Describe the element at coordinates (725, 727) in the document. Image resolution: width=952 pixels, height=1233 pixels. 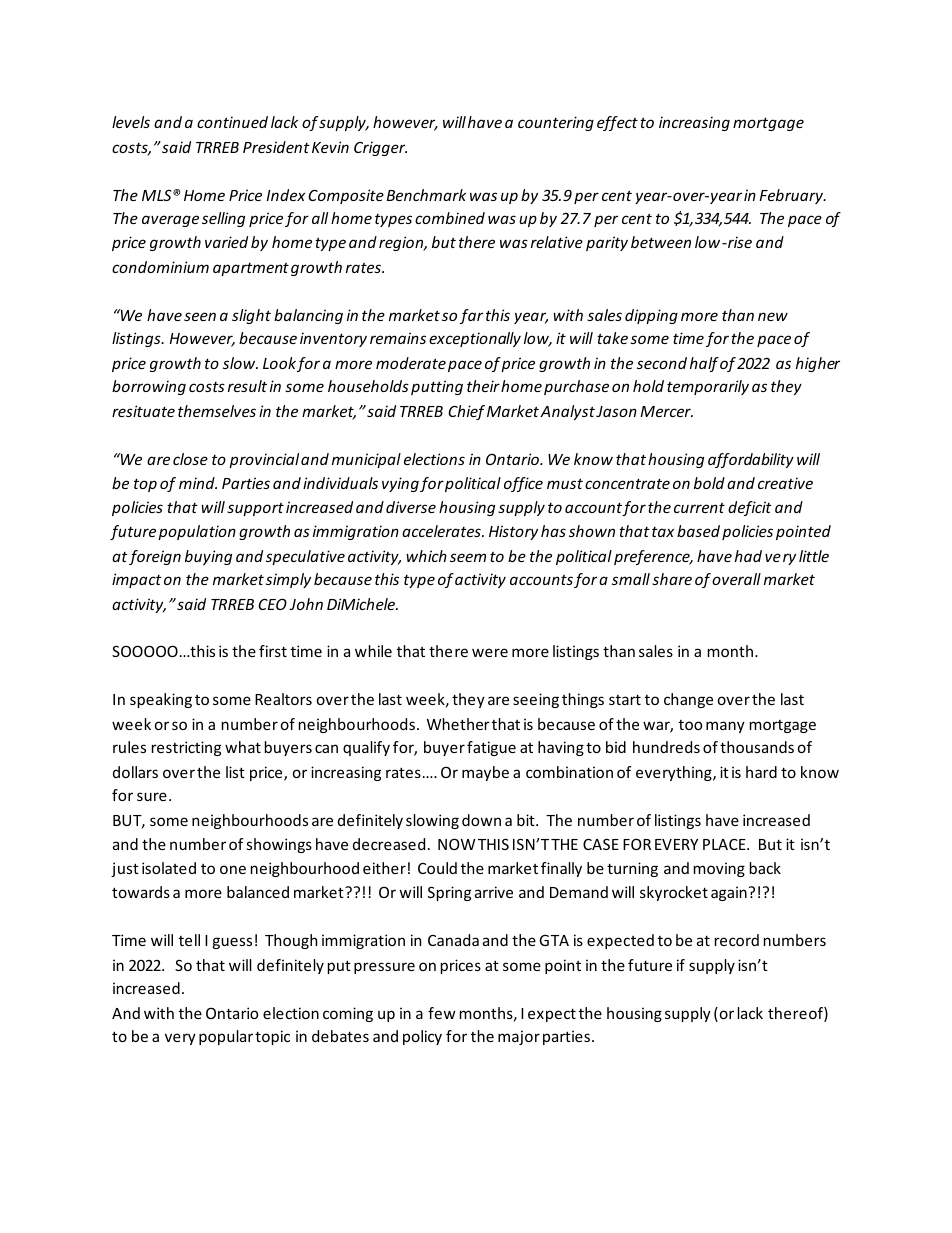
I see `many` at that location.
